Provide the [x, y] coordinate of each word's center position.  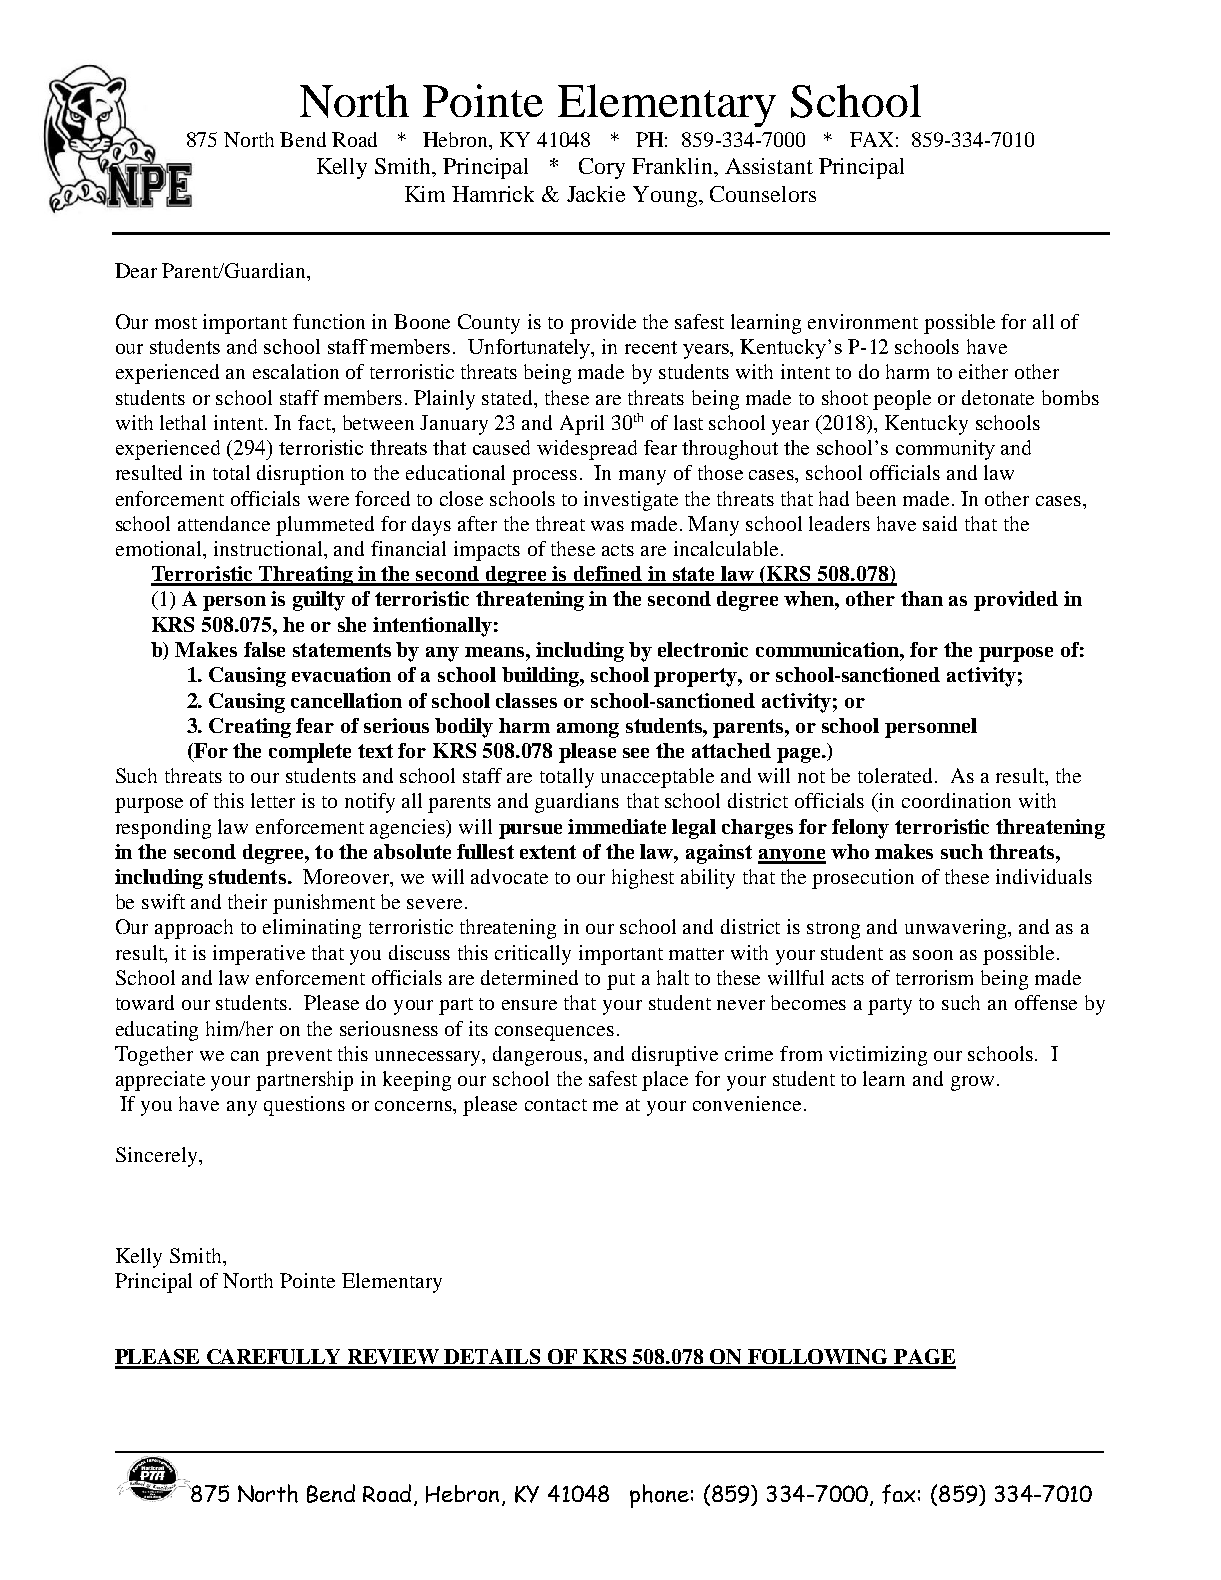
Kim [425, 194]
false [264, 649]
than [922, 598]
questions [304, 1106]
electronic [703, 649]
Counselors [763, 194]
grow [972, 1083]
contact [556, 1105]
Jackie [596, 194]
